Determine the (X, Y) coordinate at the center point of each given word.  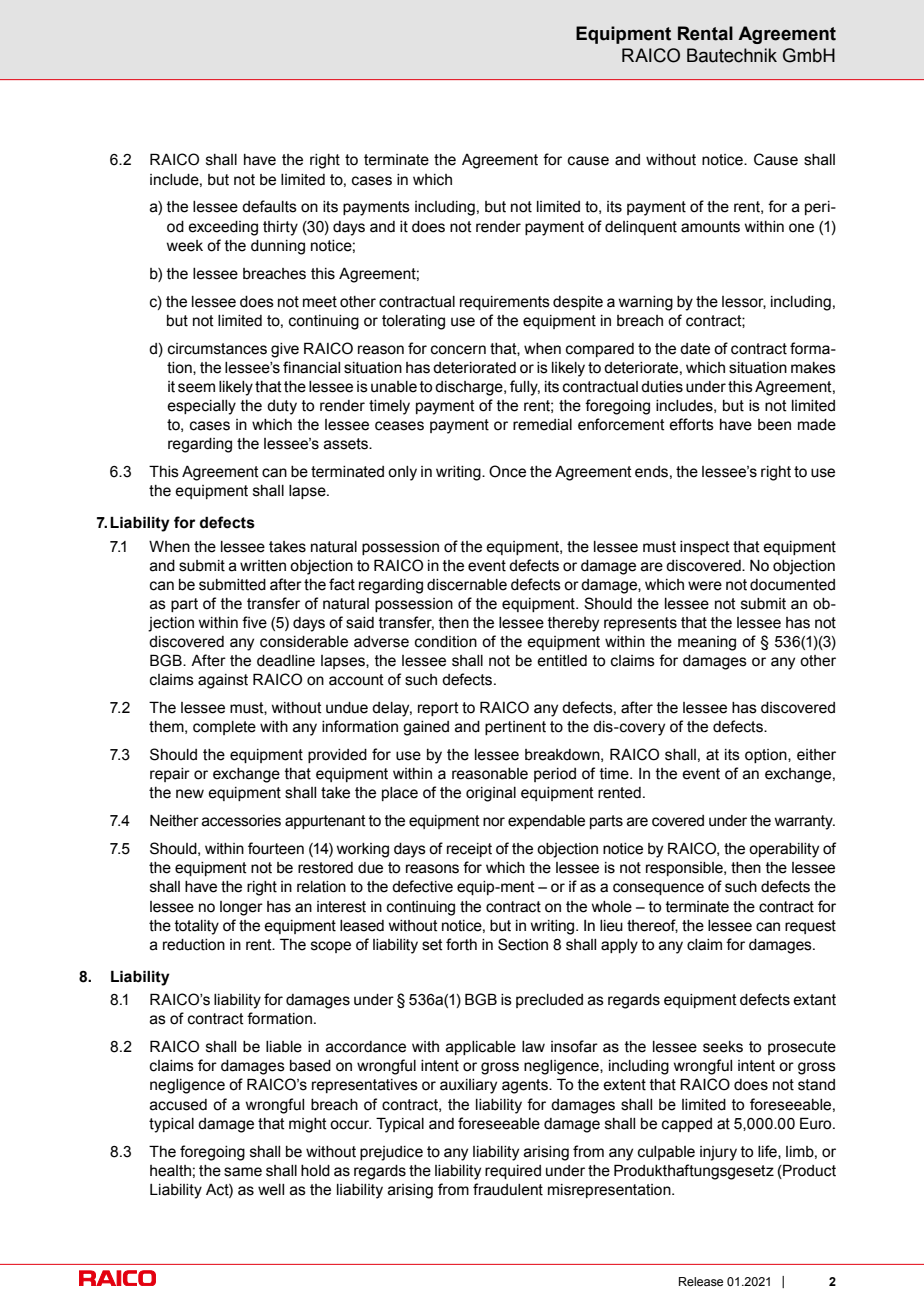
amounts (710, 227)
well (271, 1190)
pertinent (515, 728)
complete (224, 728)
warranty (804, 822)
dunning (278, 247)
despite (578, 303)
